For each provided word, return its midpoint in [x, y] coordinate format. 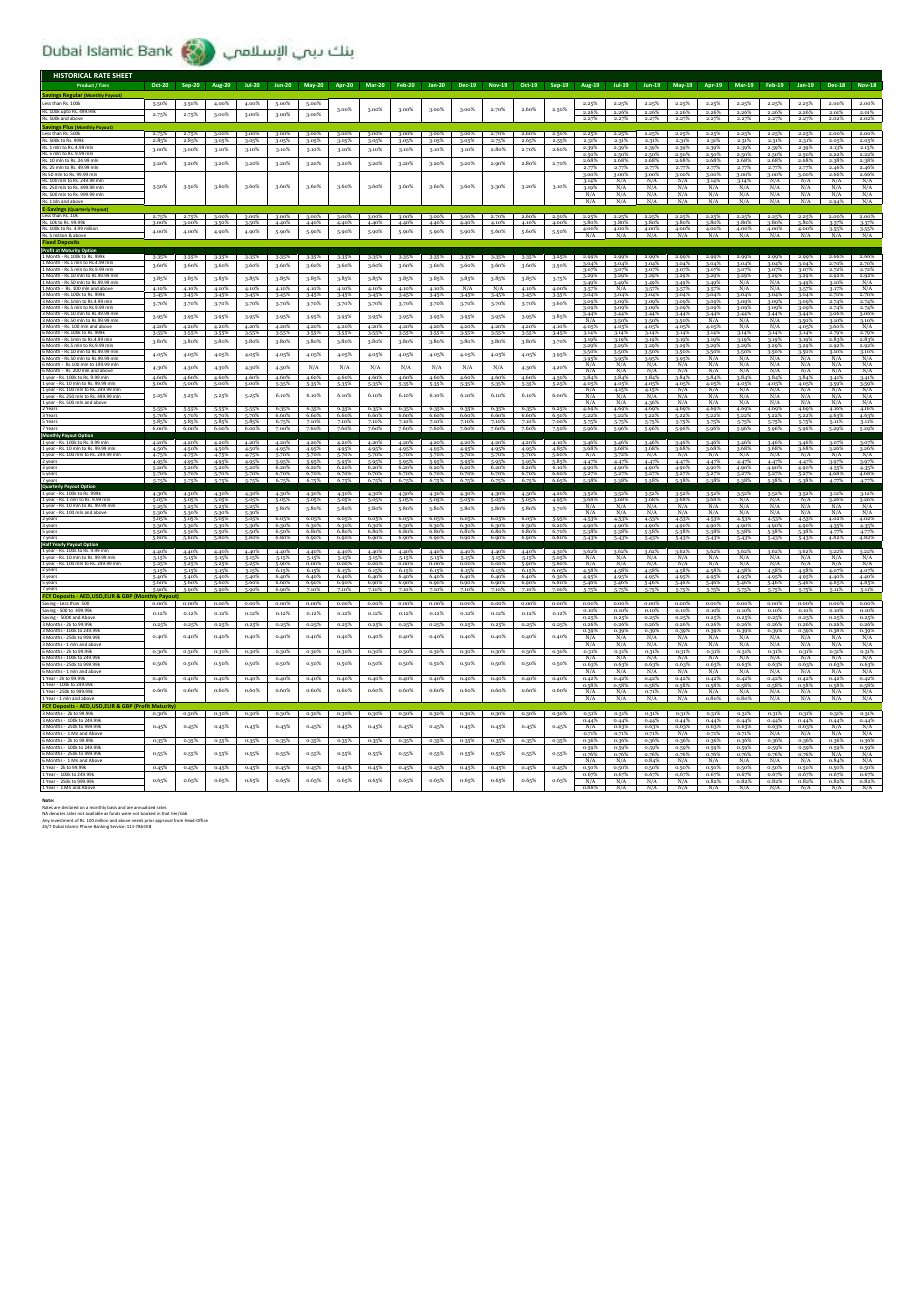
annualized [144, 807]
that [165, 813]
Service [118, 826]
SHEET [122, 75]
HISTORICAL [73, 75]
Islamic [71, 826]
